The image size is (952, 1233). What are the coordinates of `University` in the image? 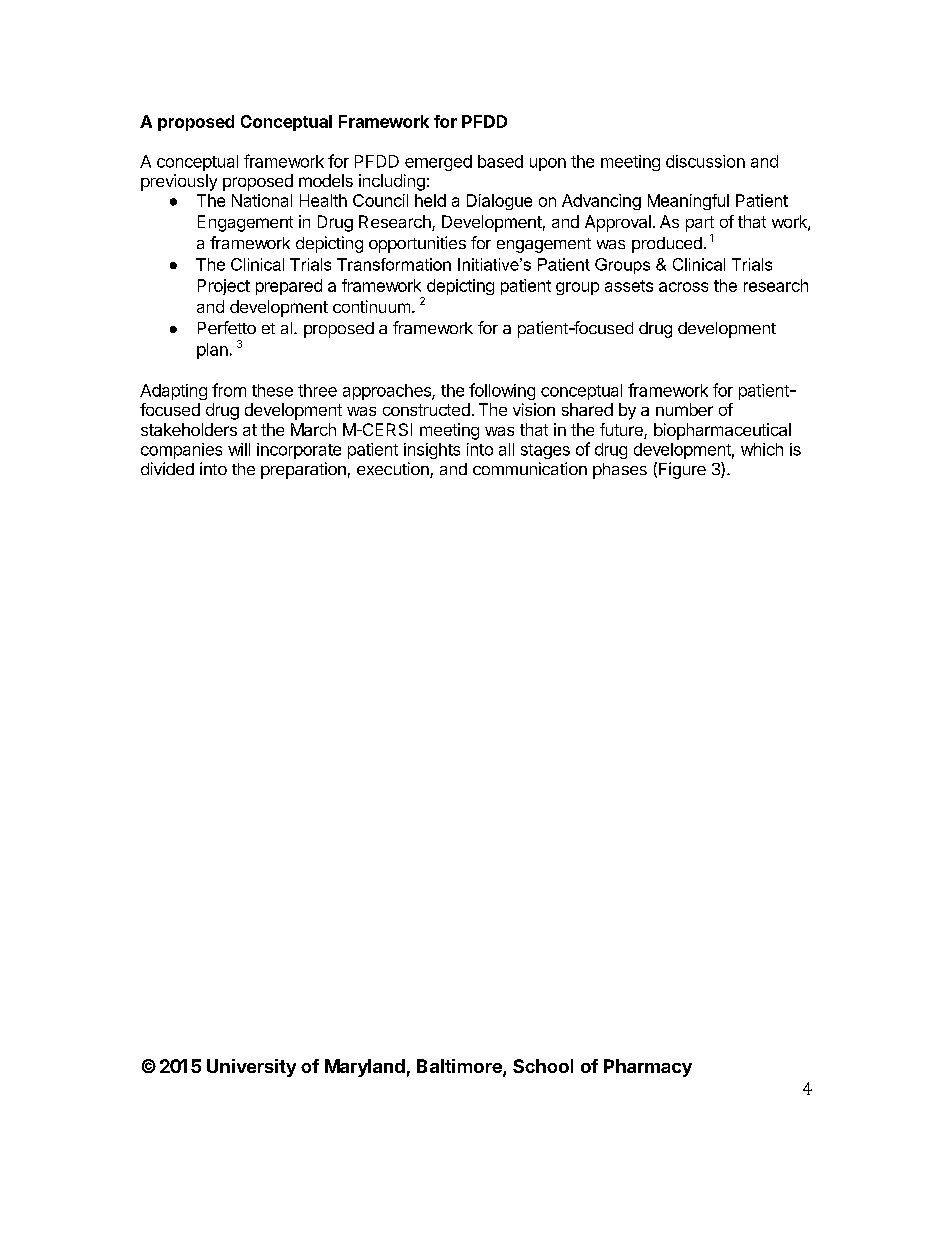 It's located at (251, 1068).
